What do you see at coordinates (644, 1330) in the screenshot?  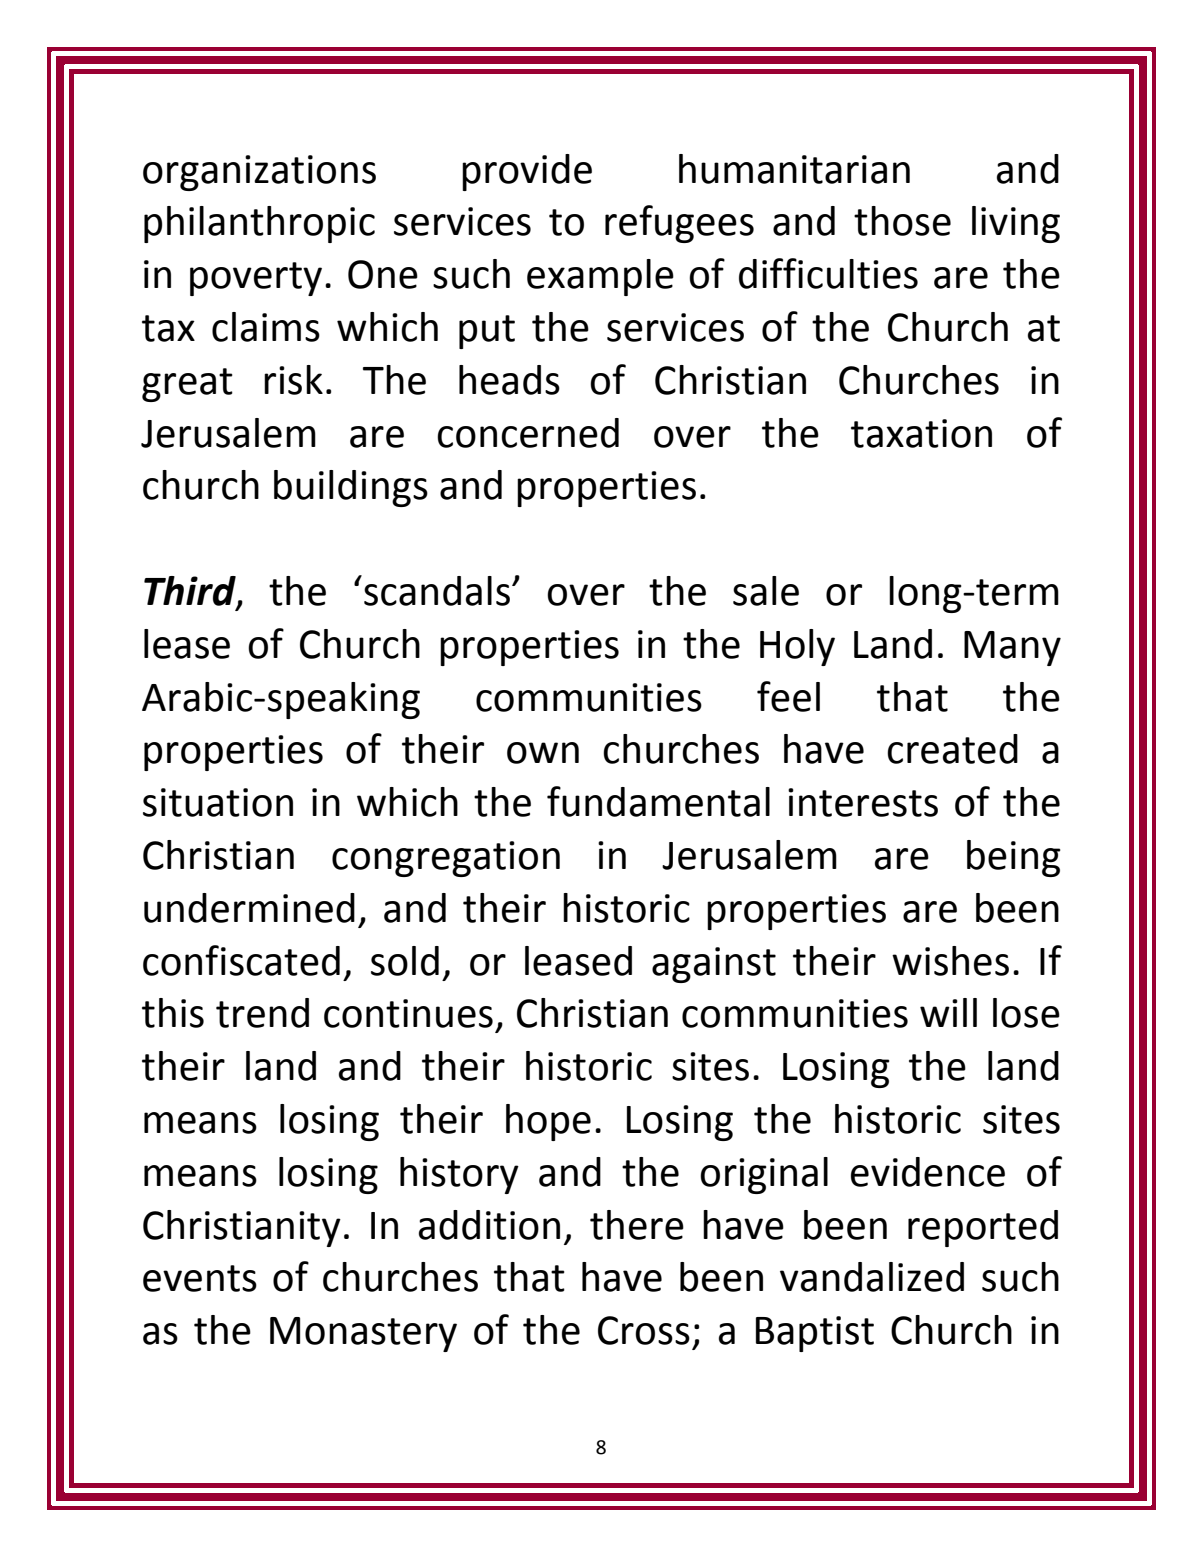 I see `Cross` at bounding box center [644, 1330].
